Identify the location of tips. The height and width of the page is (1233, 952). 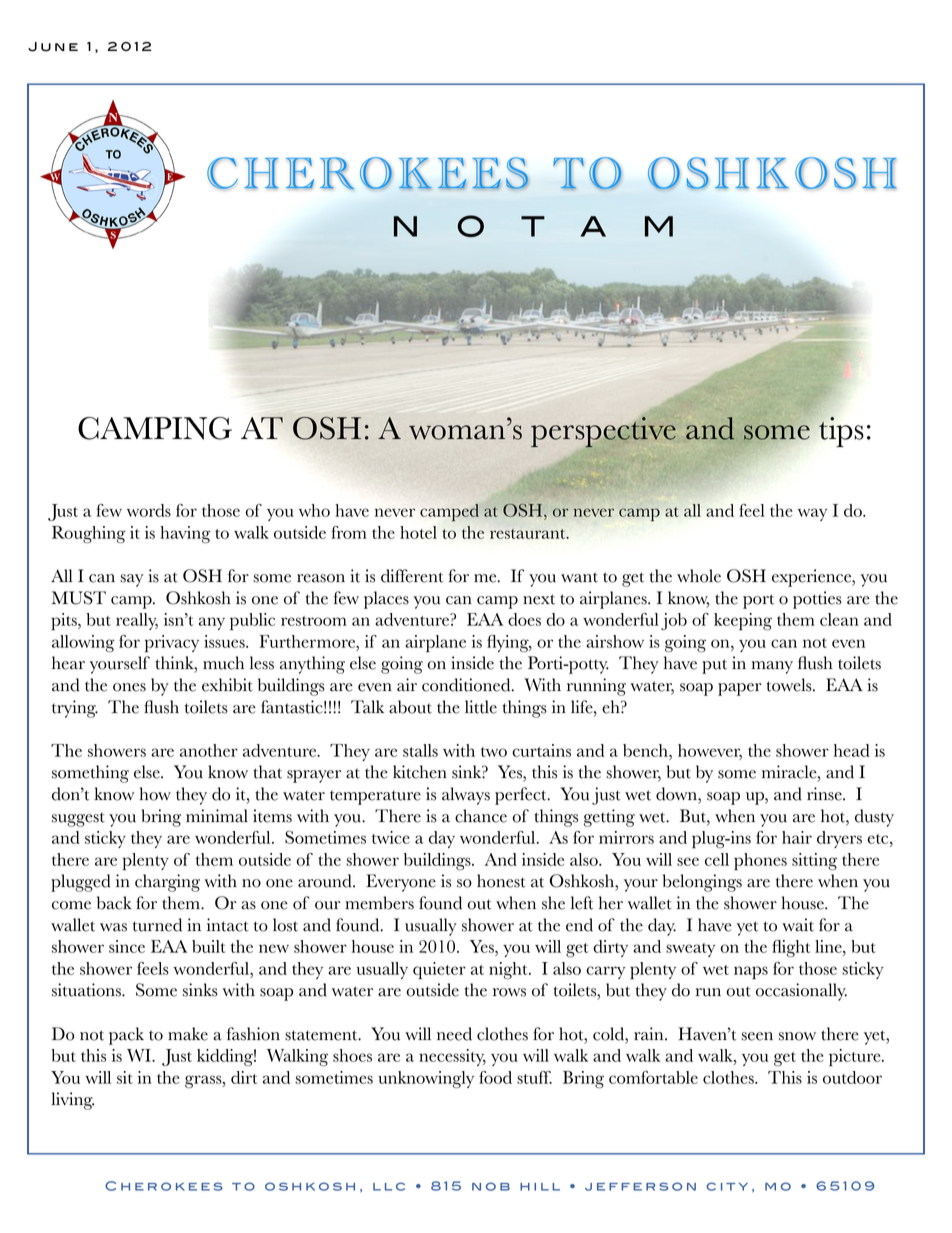
(840, 431).
